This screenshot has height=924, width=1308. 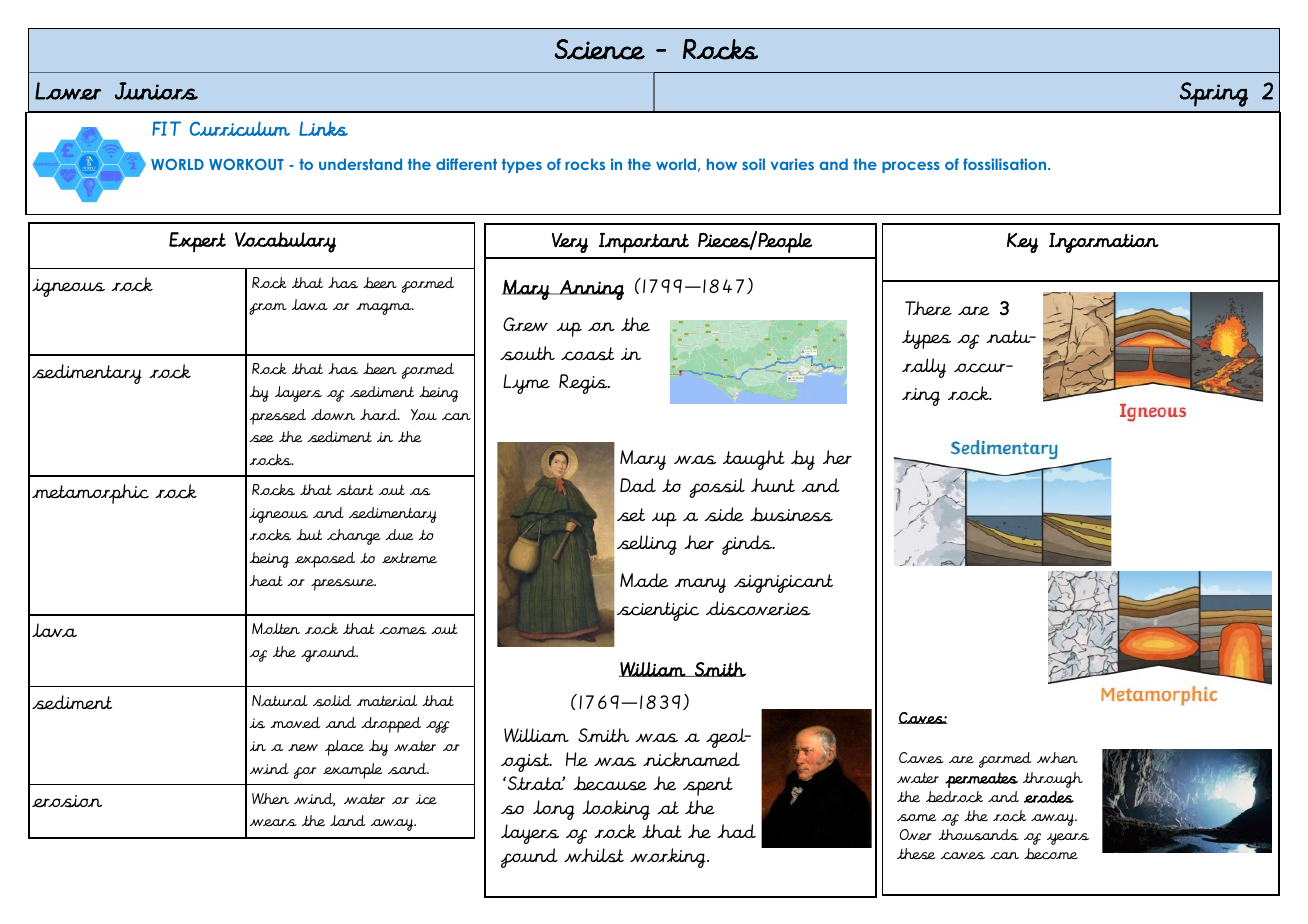 What do you see at coordinates (570, 243) in the screenshot?
I see `Very` at bounding box center [570, 243].
